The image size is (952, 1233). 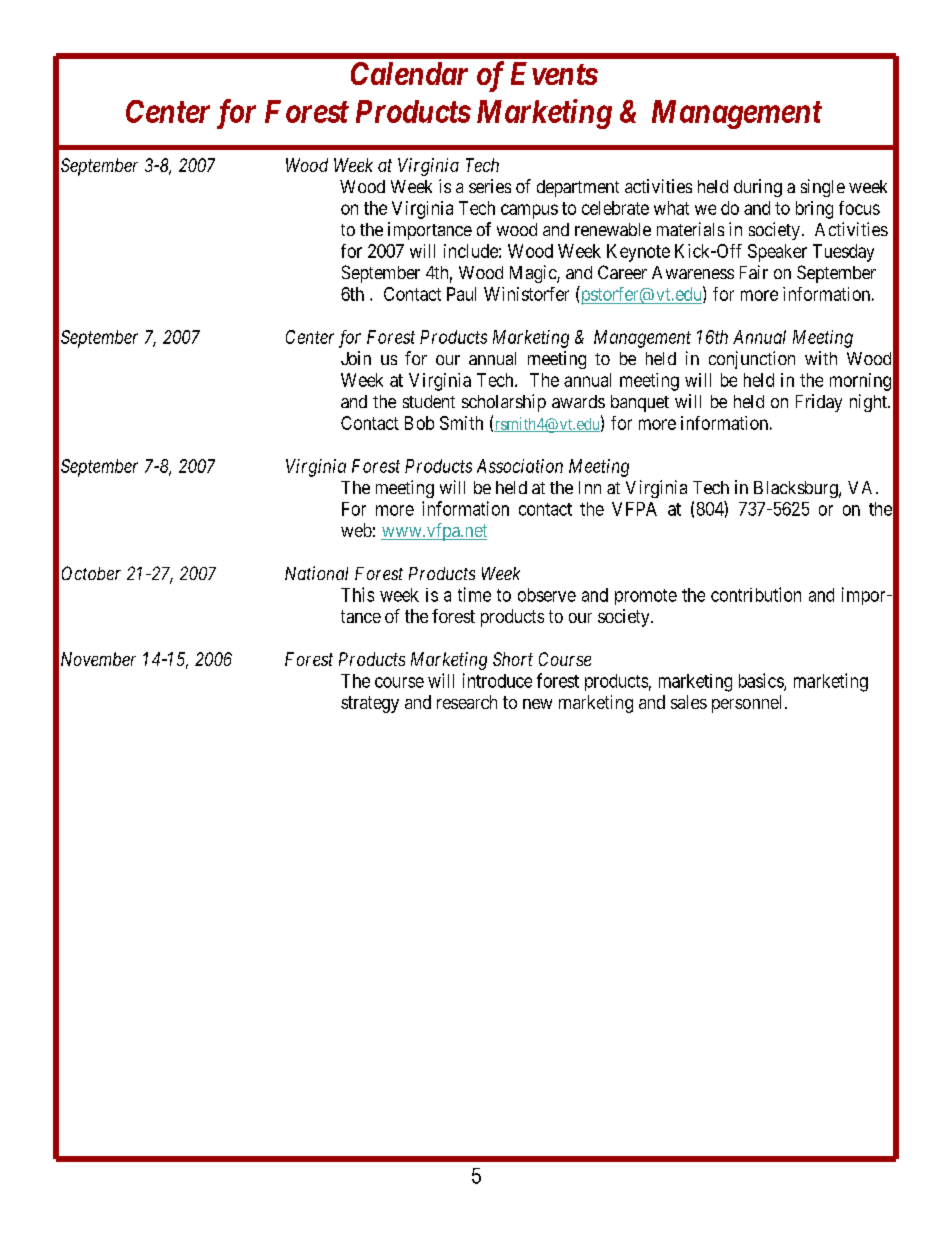 What do you see at coordinates (419, 423) in the screenshot?
I see `Bob` at bounding box center [419, 423].
